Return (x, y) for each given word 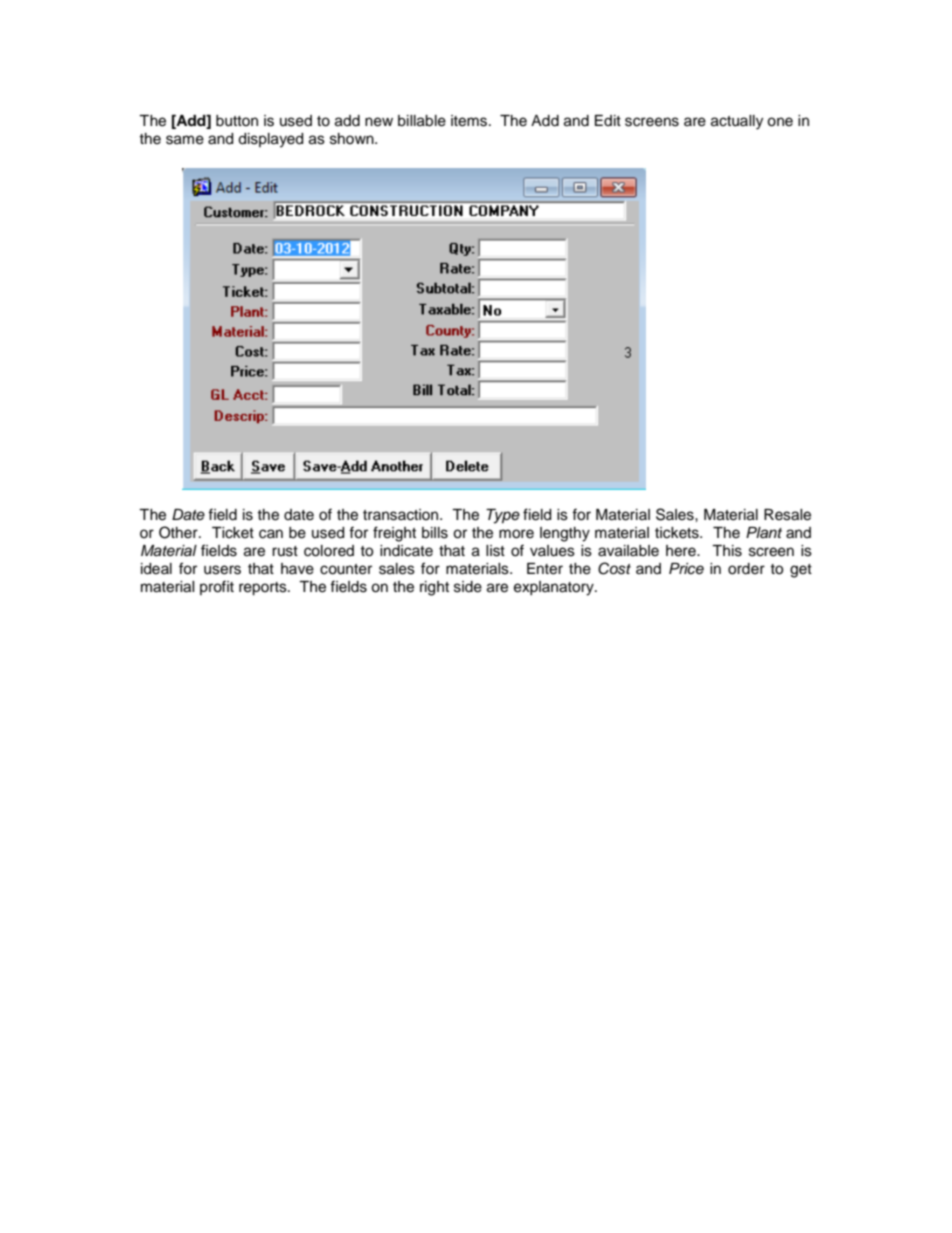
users (222, 570)
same (185, 140)
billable (422, 121)
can (271, 534)
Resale (787, 515)
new (379, 122)
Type (503, 516)
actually (737, 122)
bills (435, 533)
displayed (270, 140)
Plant (764, 532)
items (470, 121)
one (780, 122)
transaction (402, 515)
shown (353, 139)
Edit (608, 120)
